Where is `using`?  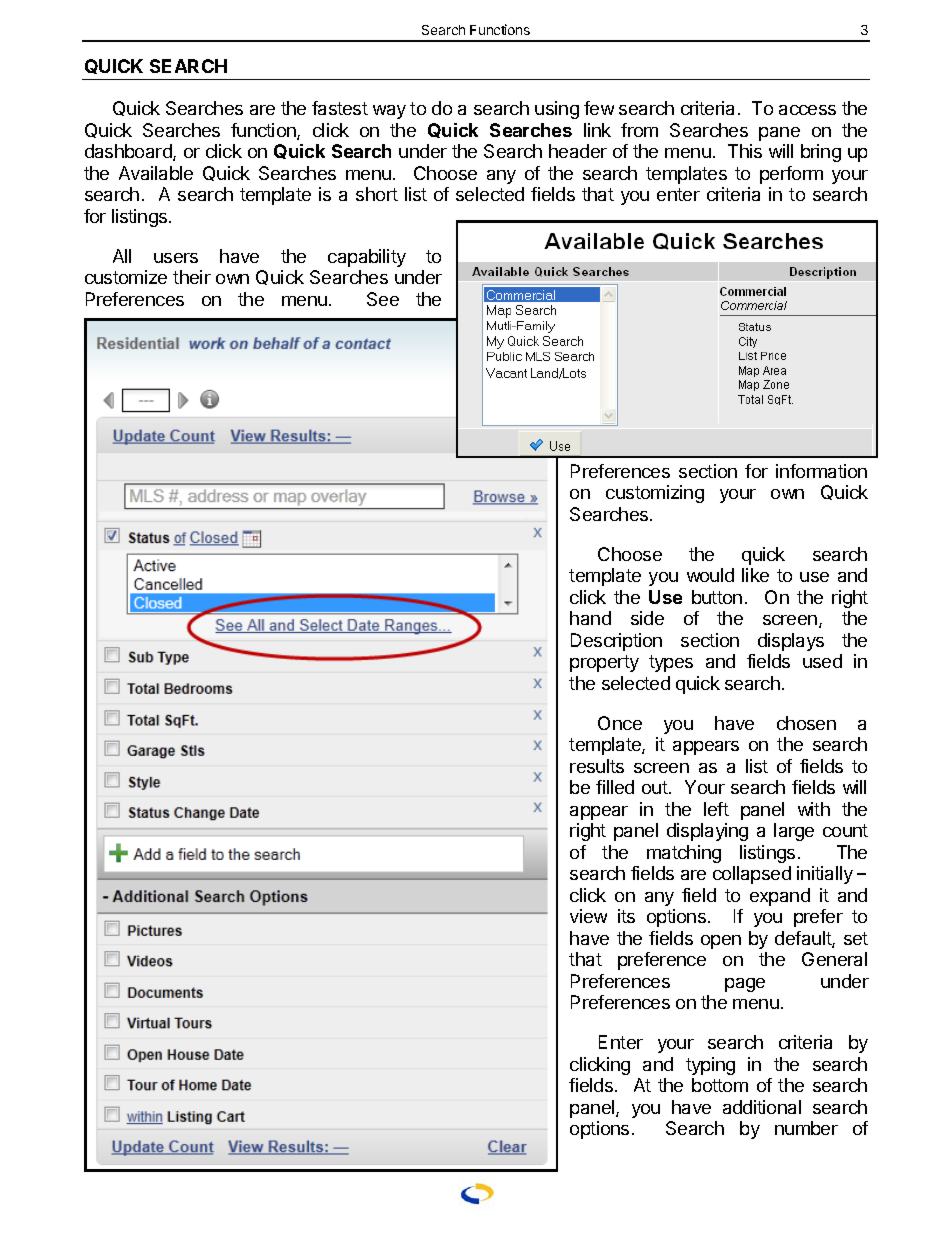 using is located at coordinates (557, 110).
